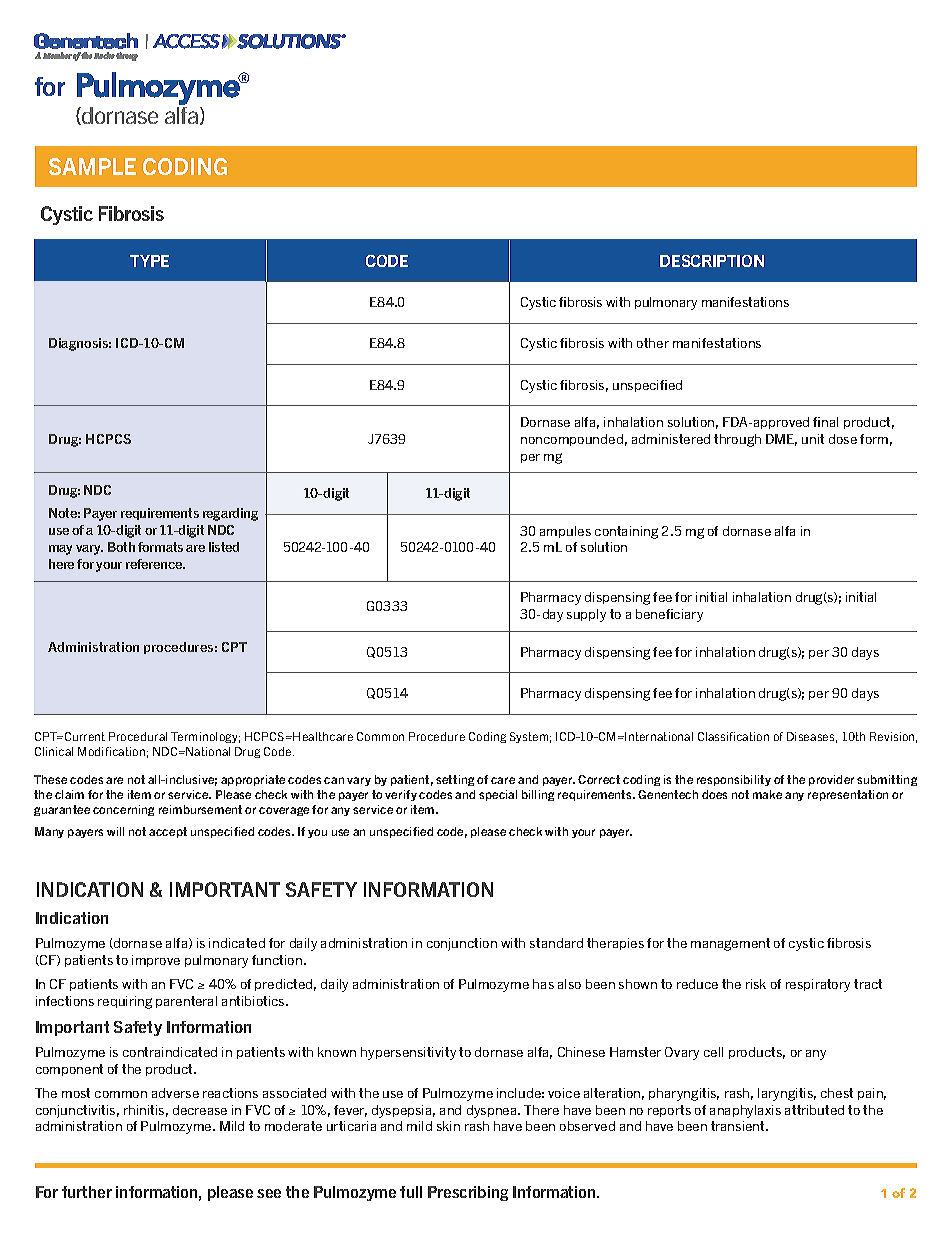 The image size is (952, 1233). What do you see at coordinates (87, 1192) in the screenshot?
I see `further` at bounding box center [87, 1192].
